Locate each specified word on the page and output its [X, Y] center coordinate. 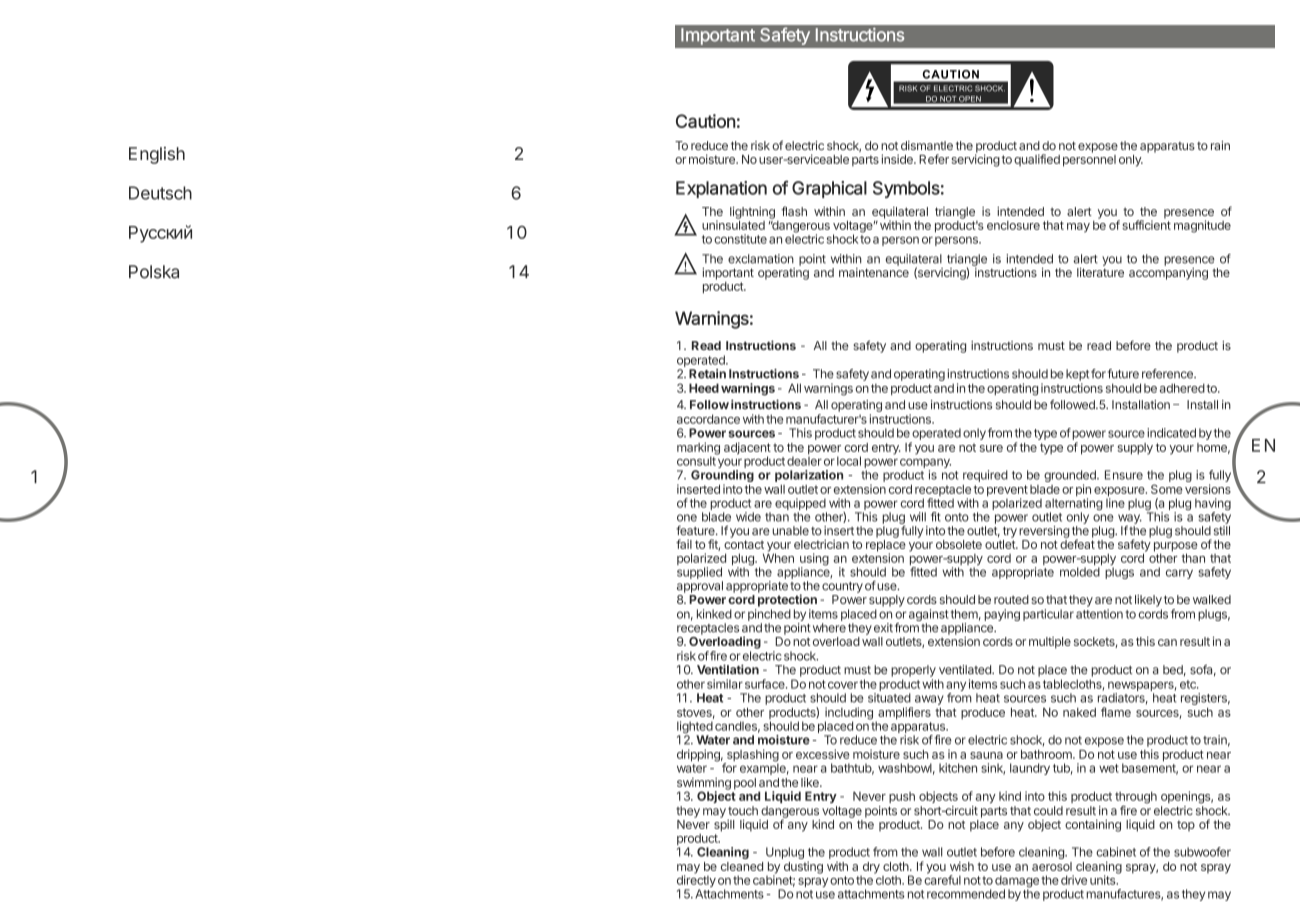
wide [748, 517]
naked [1079, 712]
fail [684, 544]
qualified [1037, 160]
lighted [695, 728]
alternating [1074, 504]
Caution [706, 121]
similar [725, 684]
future [1123, 374]
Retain [707, 374]
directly [696, 881]
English [157, 155]
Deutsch [160, 193]
